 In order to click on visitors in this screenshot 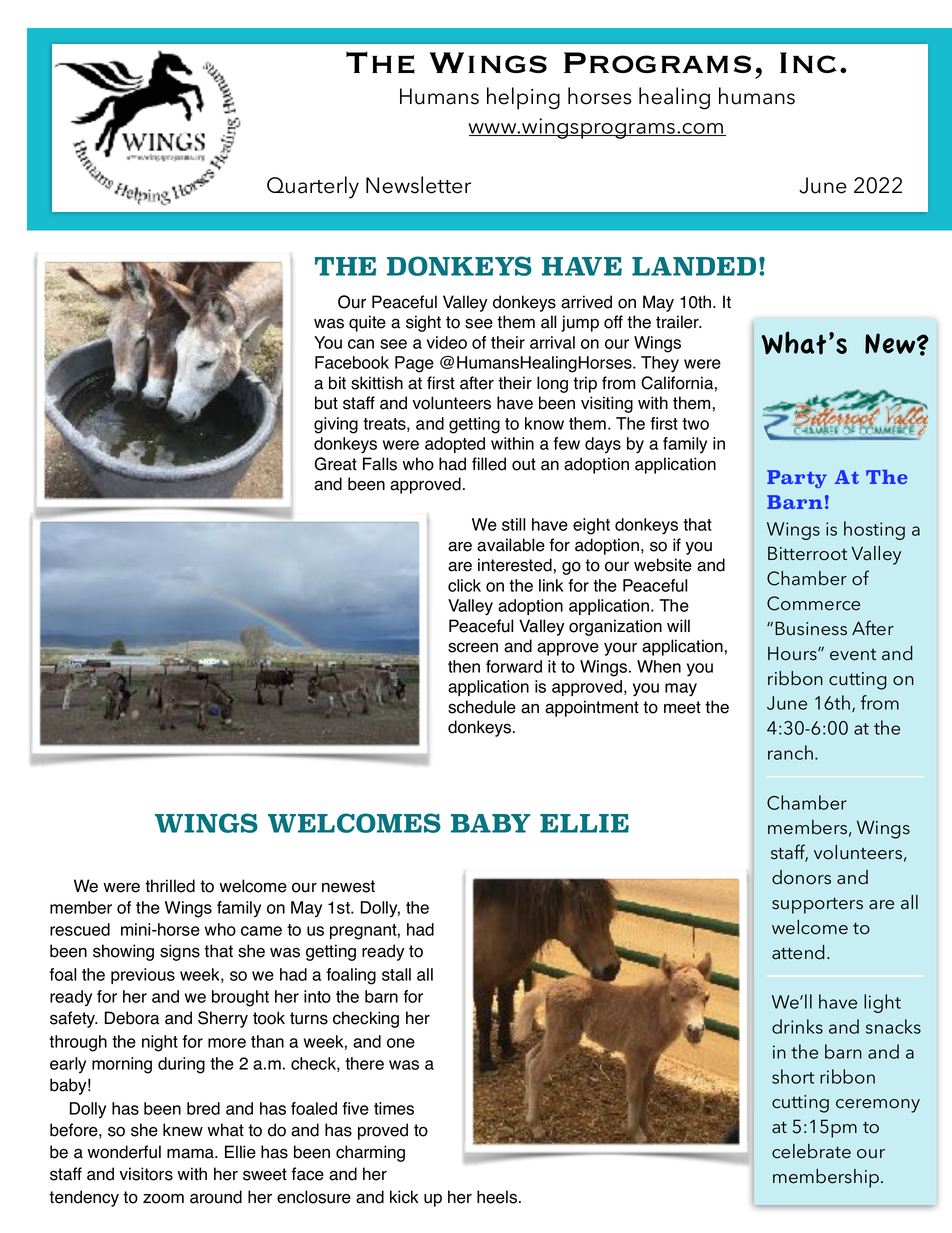, I will do `click(146, 1174)`.
